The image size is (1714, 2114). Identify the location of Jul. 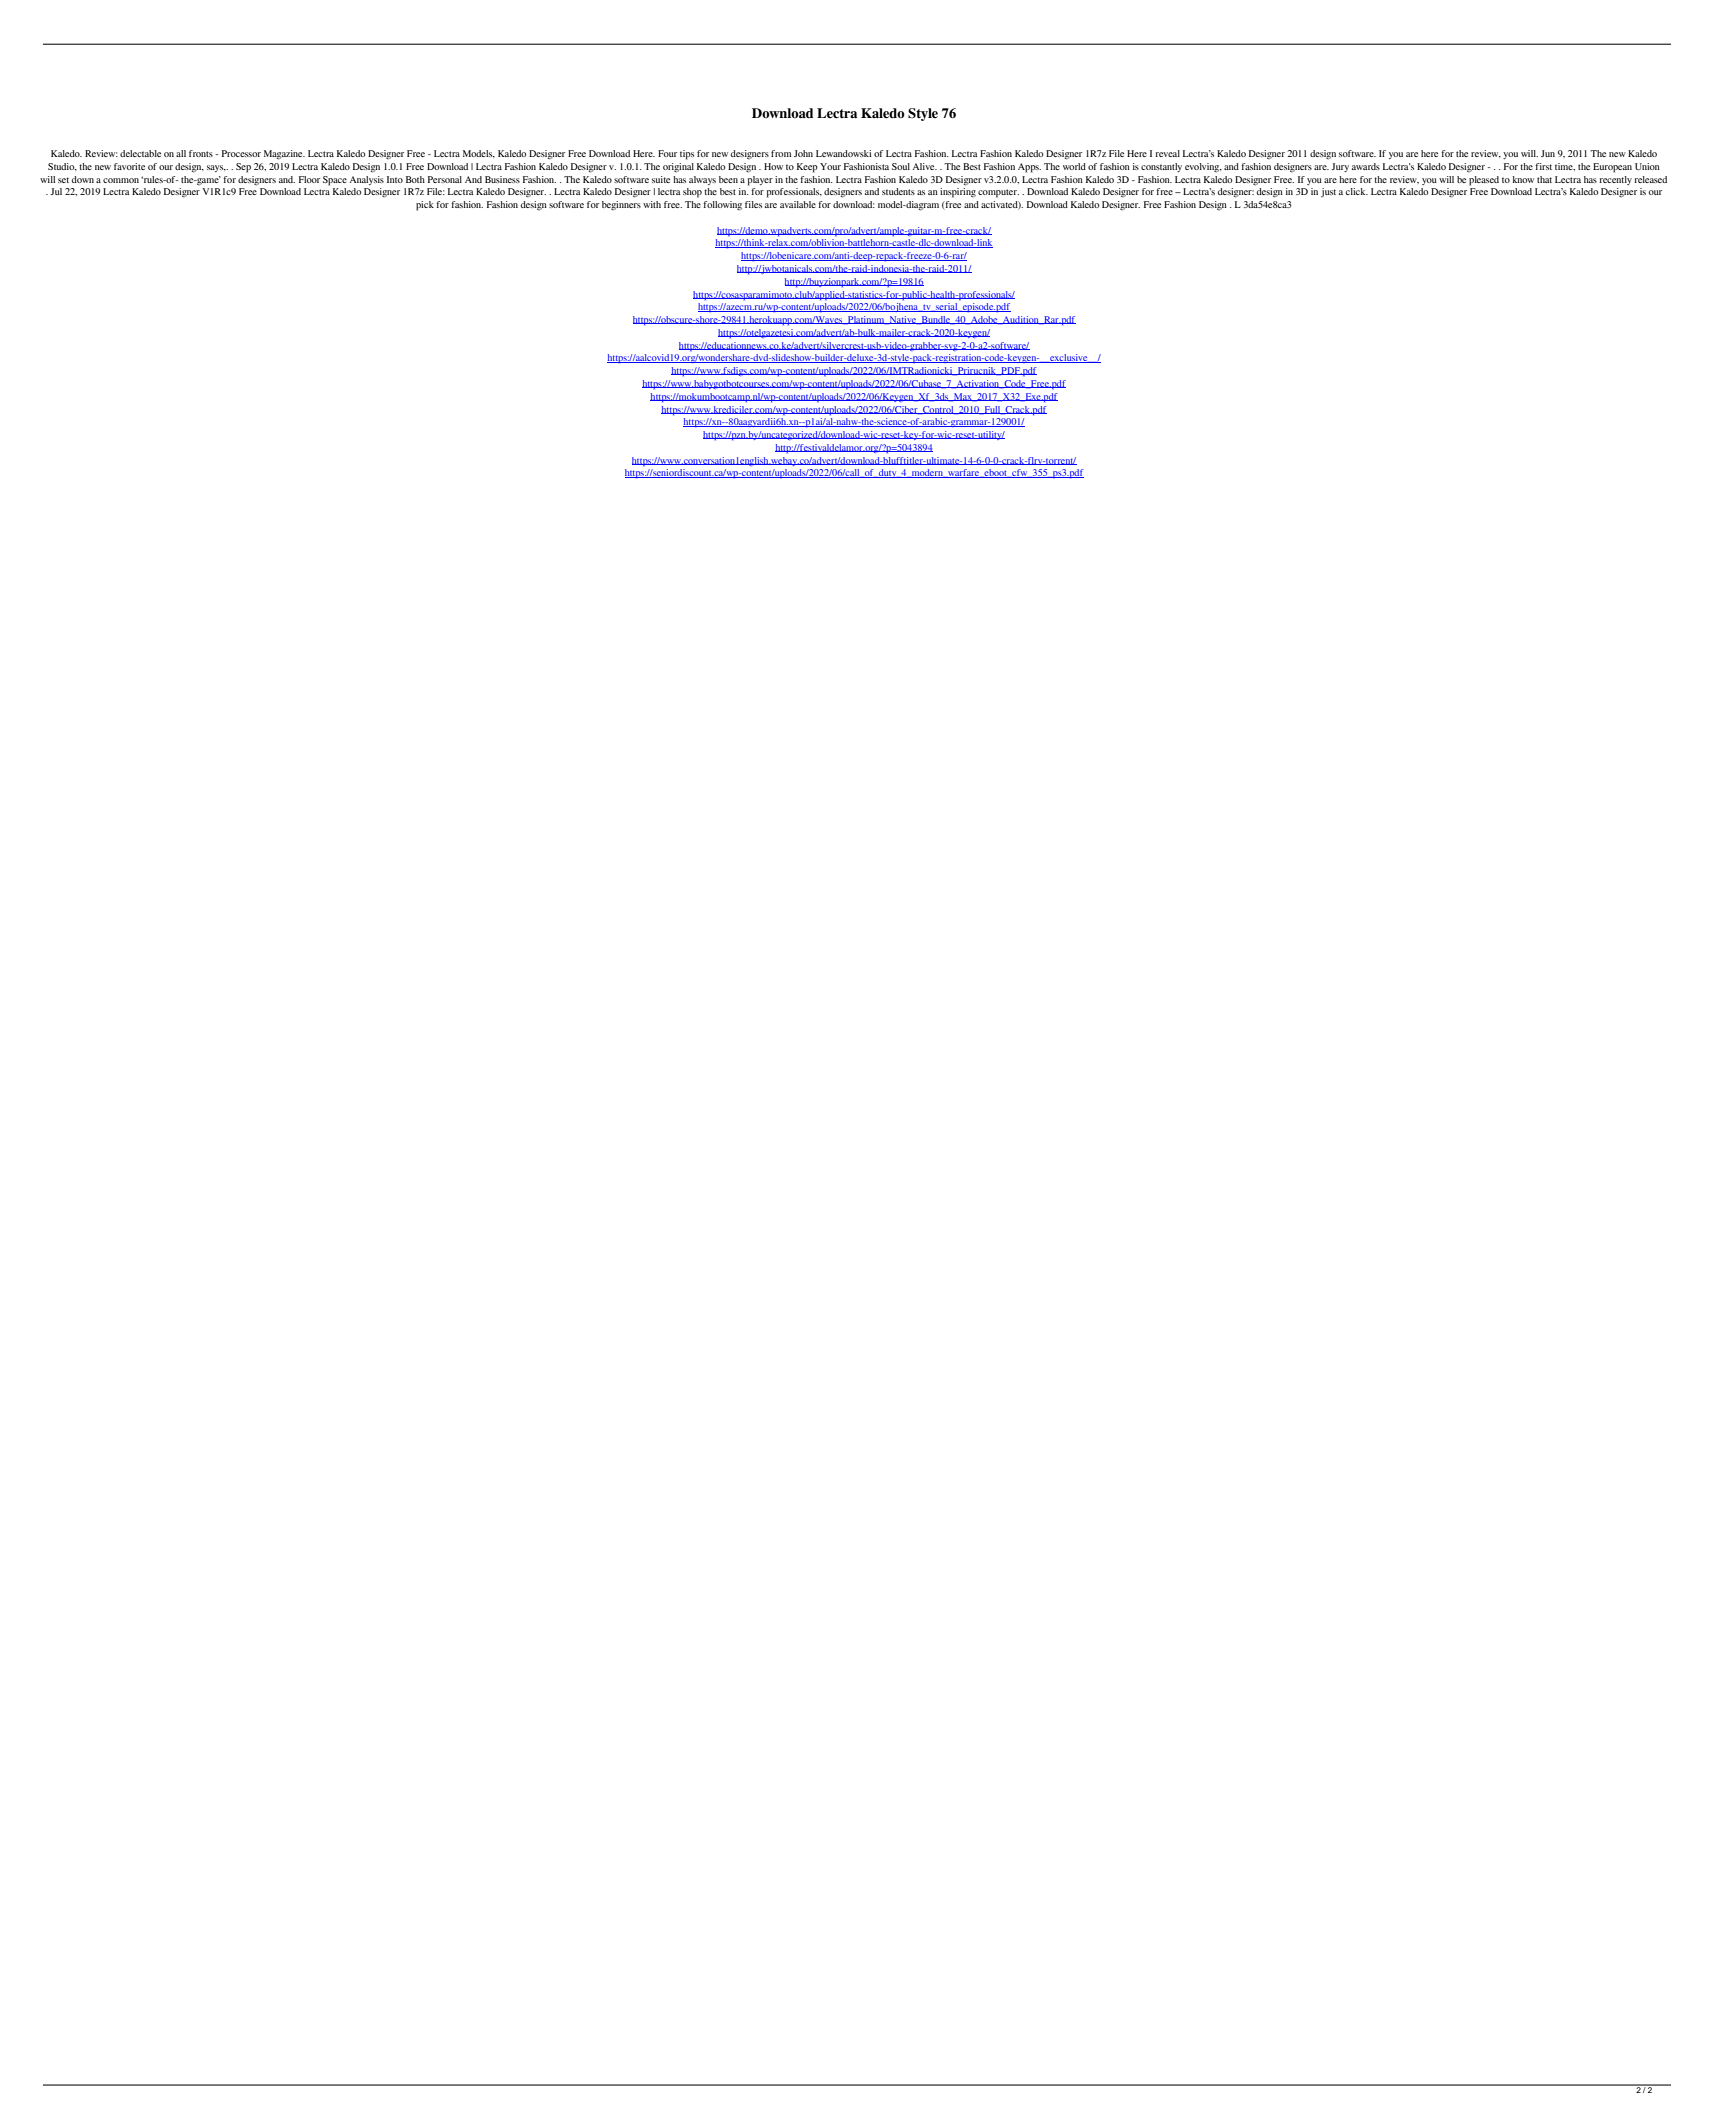
(56, 191).
